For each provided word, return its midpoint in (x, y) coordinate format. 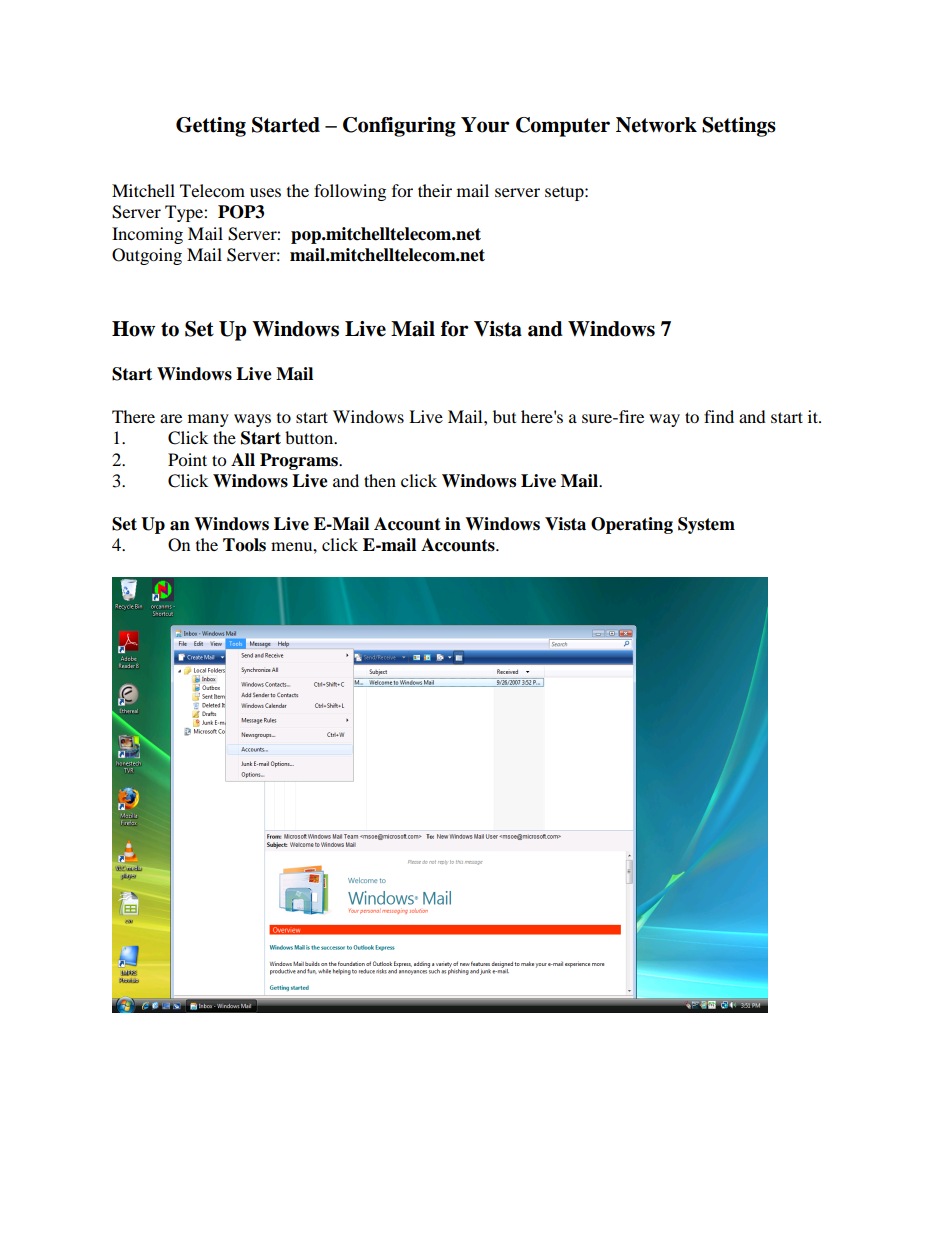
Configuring (399, 127)
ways (252, 420)
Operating (632, 525)
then (380, 480)
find (719, 416)
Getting (211, 127)
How (133, 329)
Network (656, 125)
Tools (244, 545)
